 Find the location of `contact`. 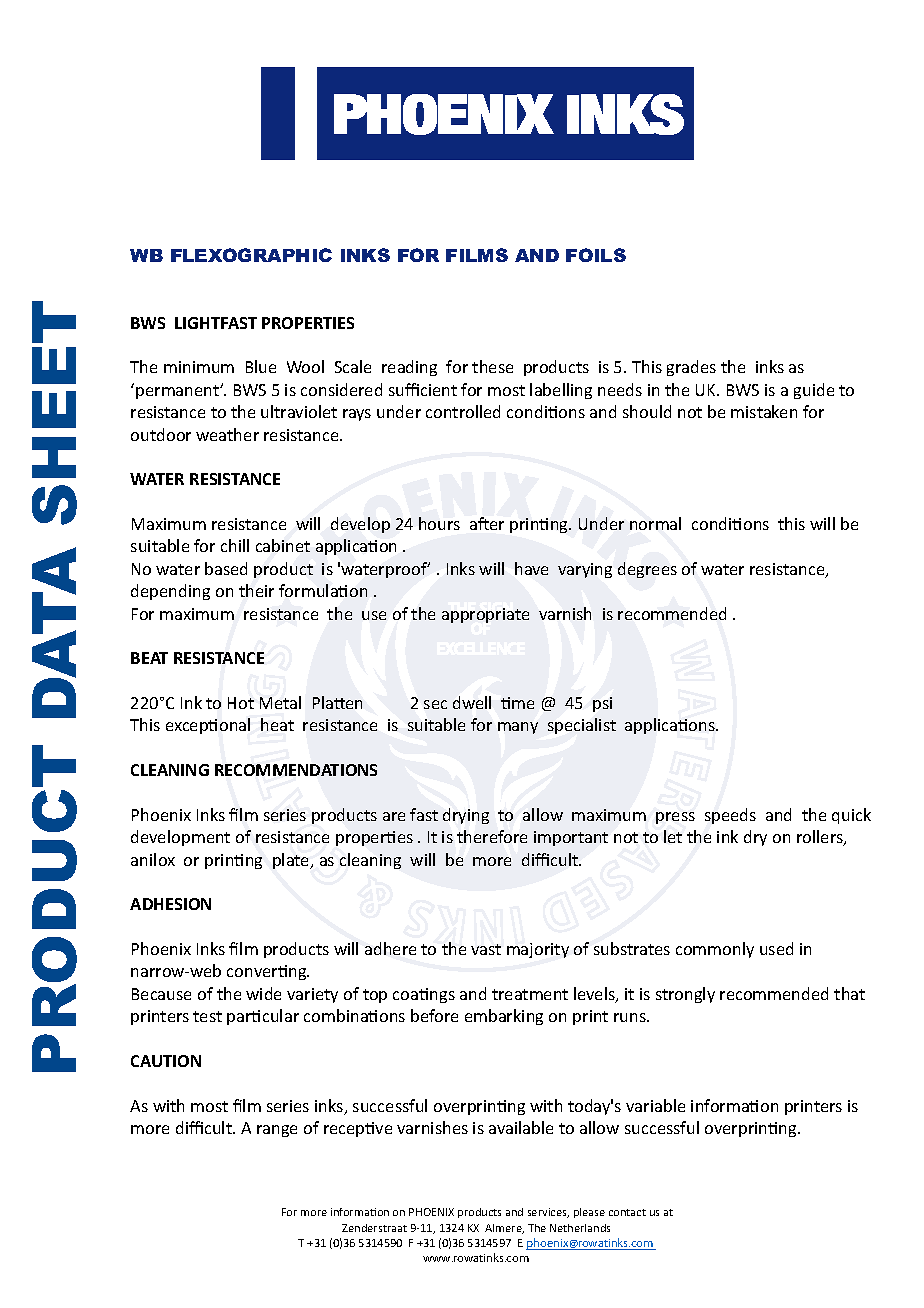

contact is located at coordinates (627, 1212).
